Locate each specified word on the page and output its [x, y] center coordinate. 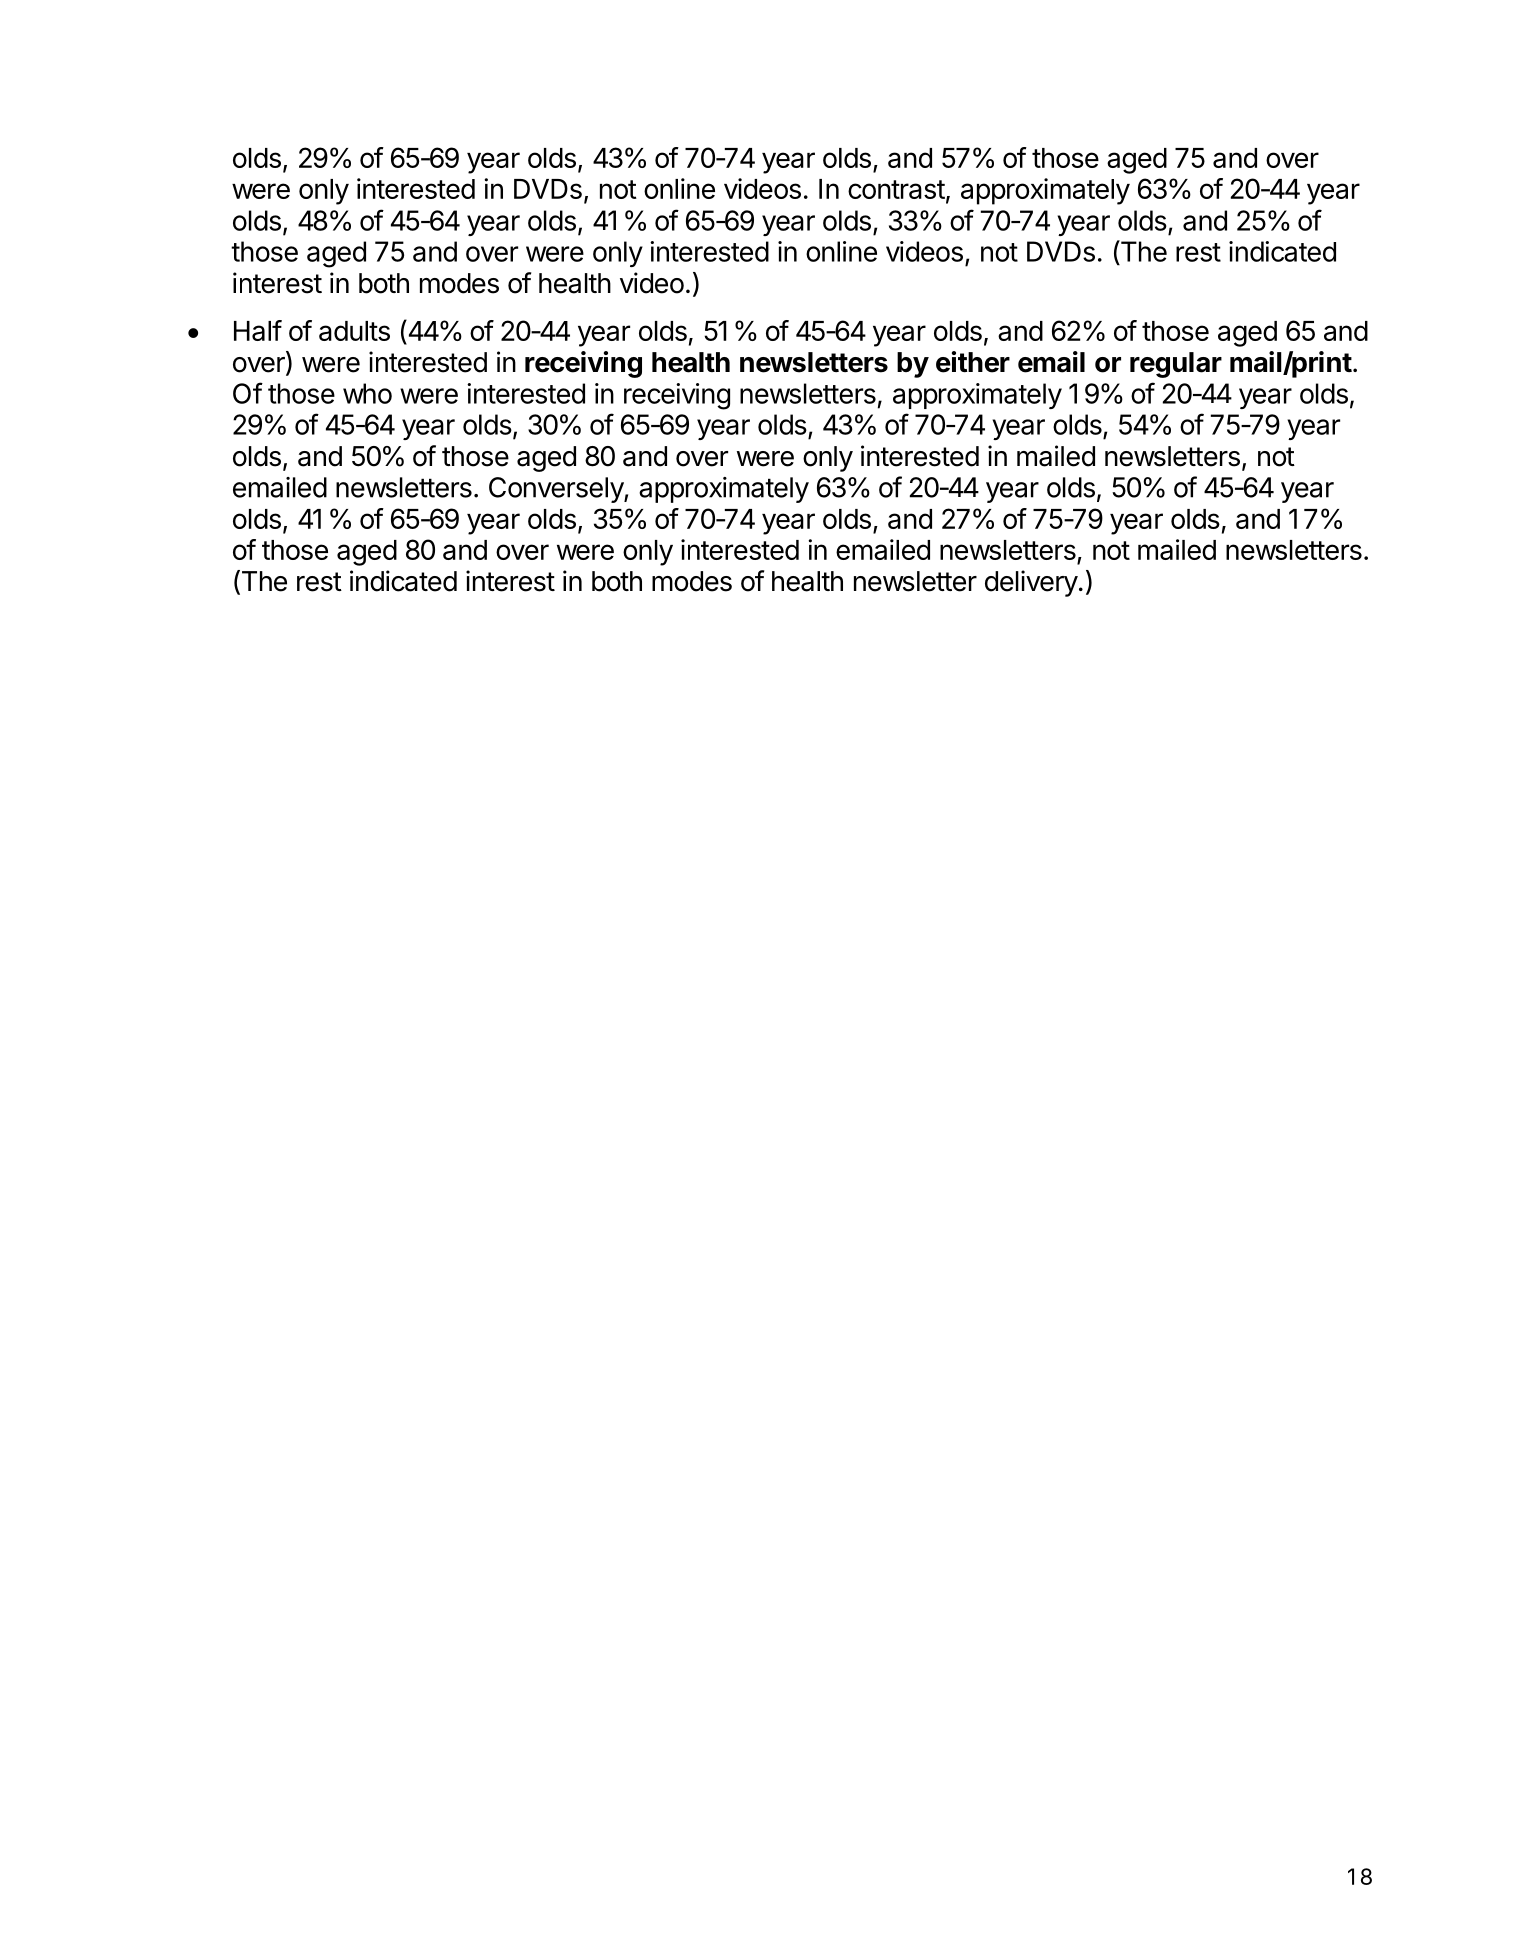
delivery [1031, 583]
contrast [896, 189]
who [367, 393]
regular [1176, 365]
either [973, 362]
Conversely [557, 490]
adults [354, 331]
